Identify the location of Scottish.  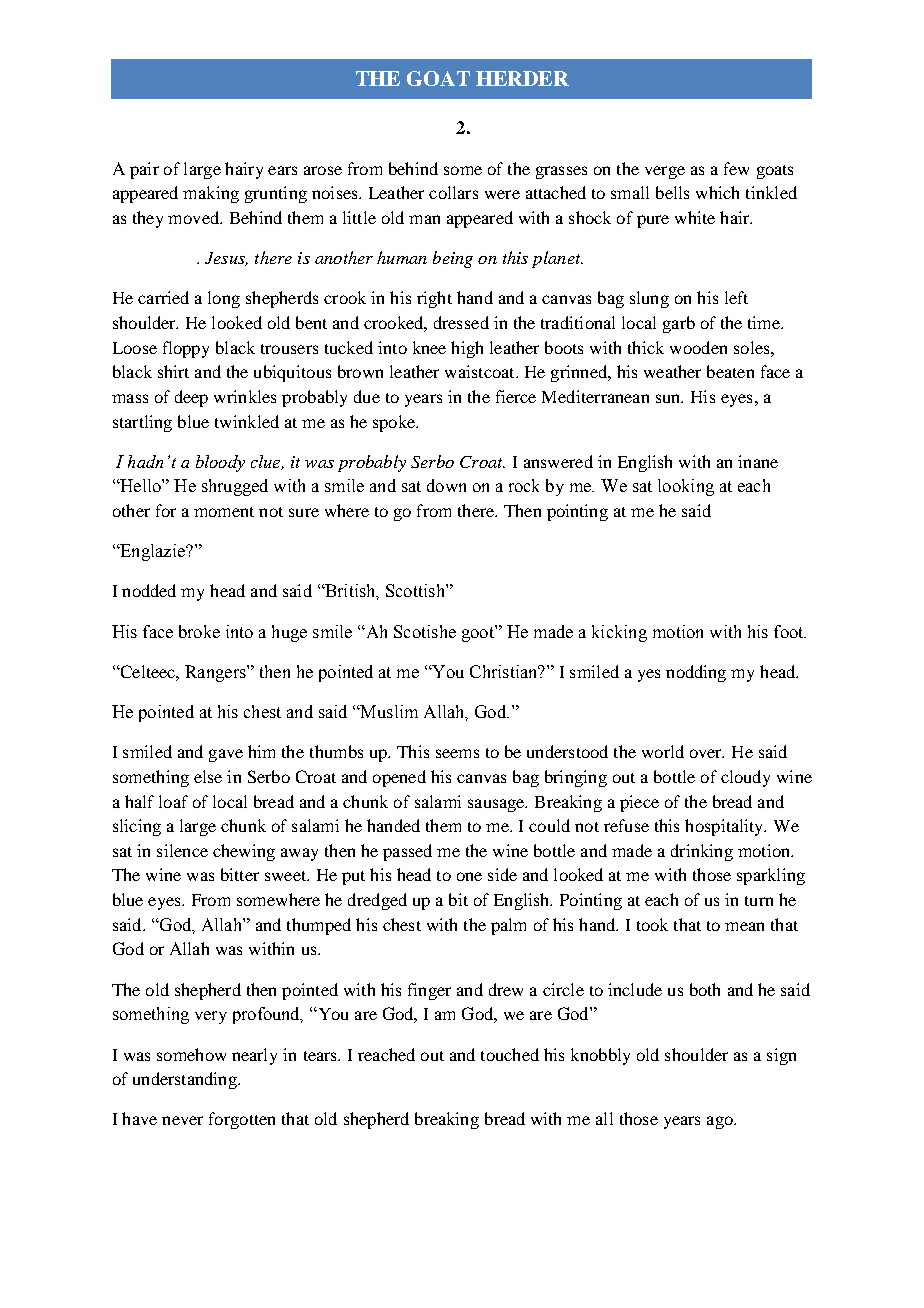
(416, 590).
